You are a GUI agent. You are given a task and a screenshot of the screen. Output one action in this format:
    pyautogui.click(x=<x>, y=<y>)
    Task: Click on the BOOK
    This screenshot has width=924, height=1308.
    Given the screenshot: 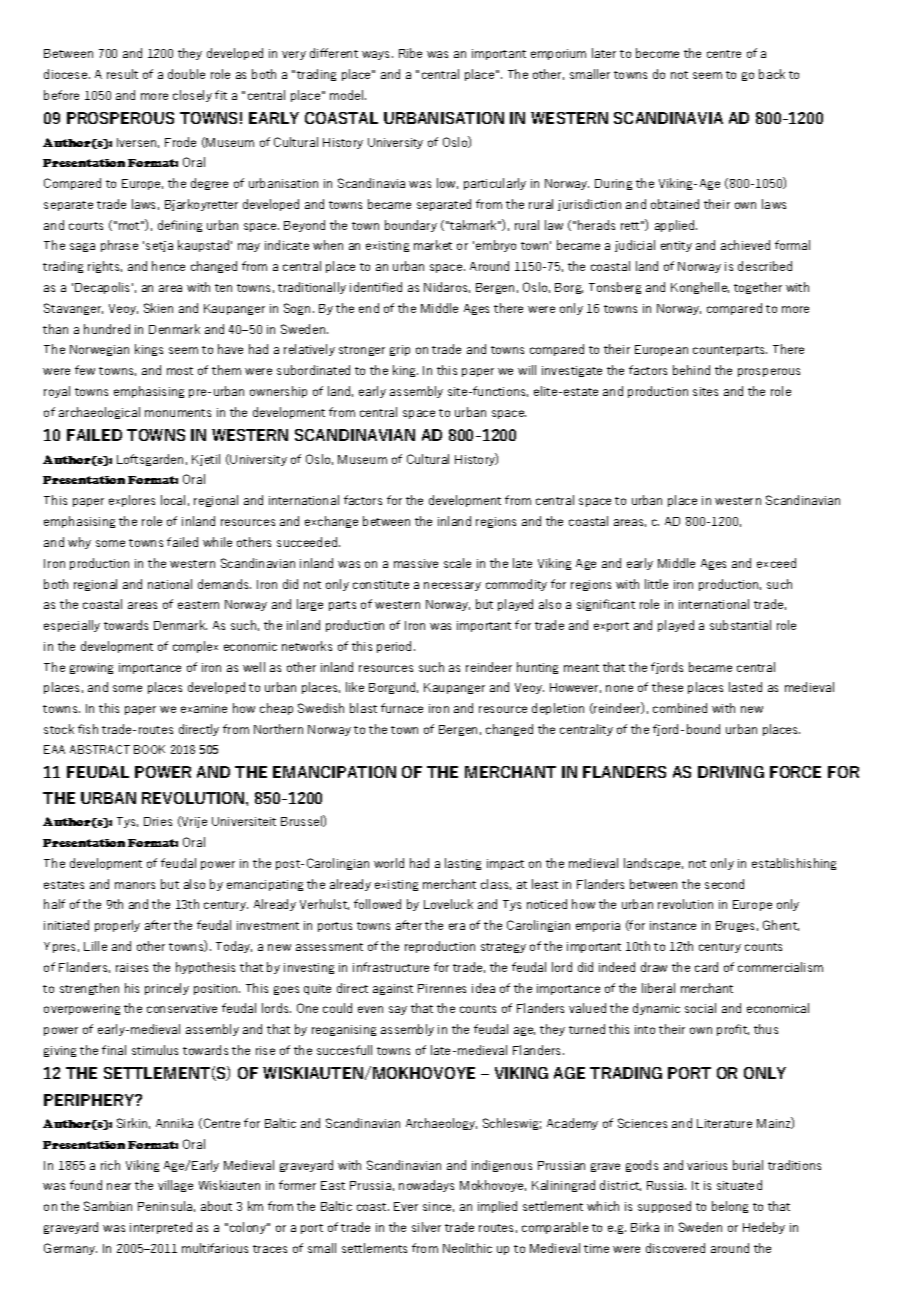 What is the action you would take?
    pyautogui.click(x=149, y=749)
